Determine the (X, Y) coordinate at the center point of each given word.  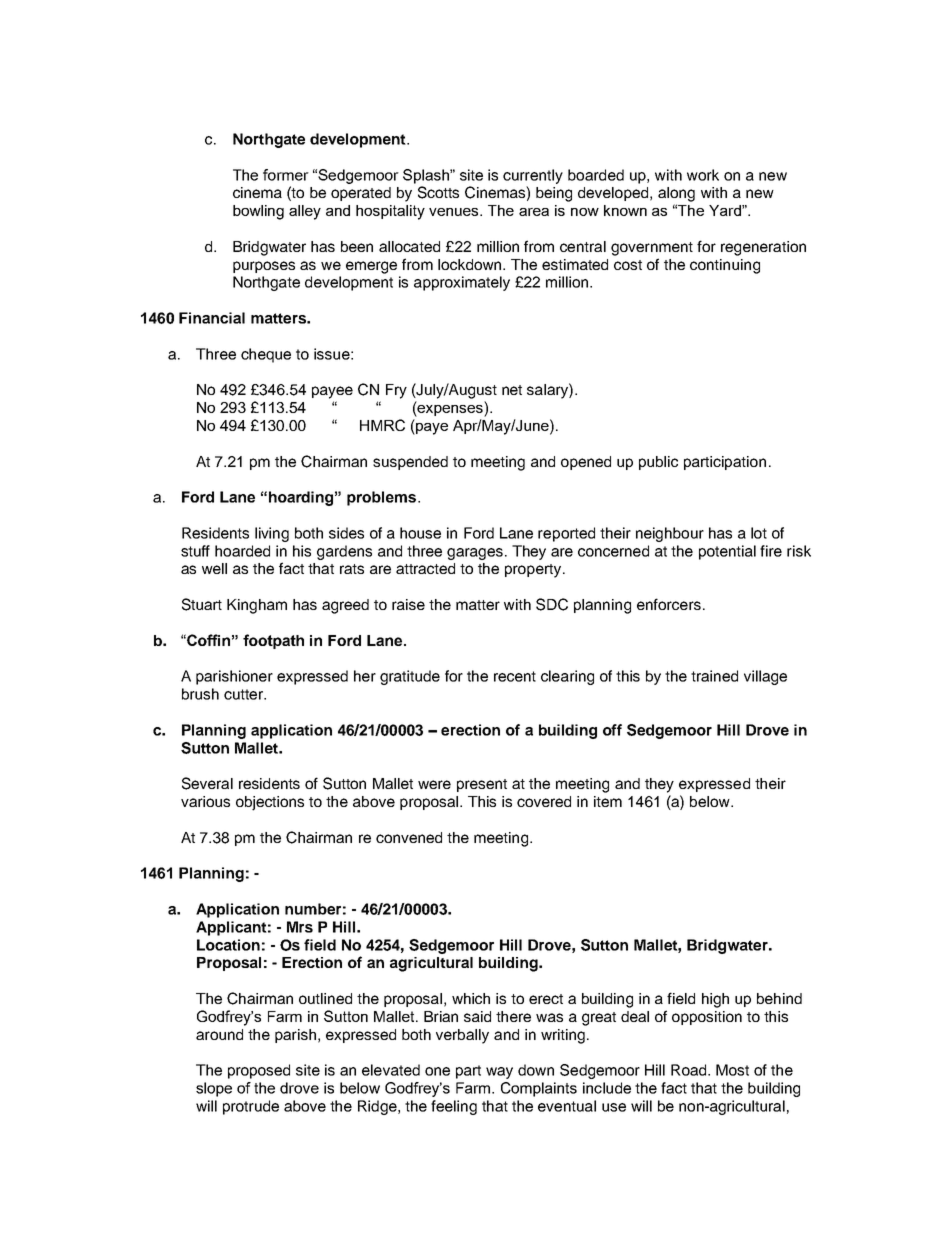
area (534, 212)
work (703, 175)
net (512, 390)
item (608, 801)
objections (270, 803)
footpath (273, 641)
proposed (259, 1071)
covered (544, 801)
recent (515, 676)
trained (714, 676)
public (658, 463)
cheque (266, 355)
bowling (258, 212)
